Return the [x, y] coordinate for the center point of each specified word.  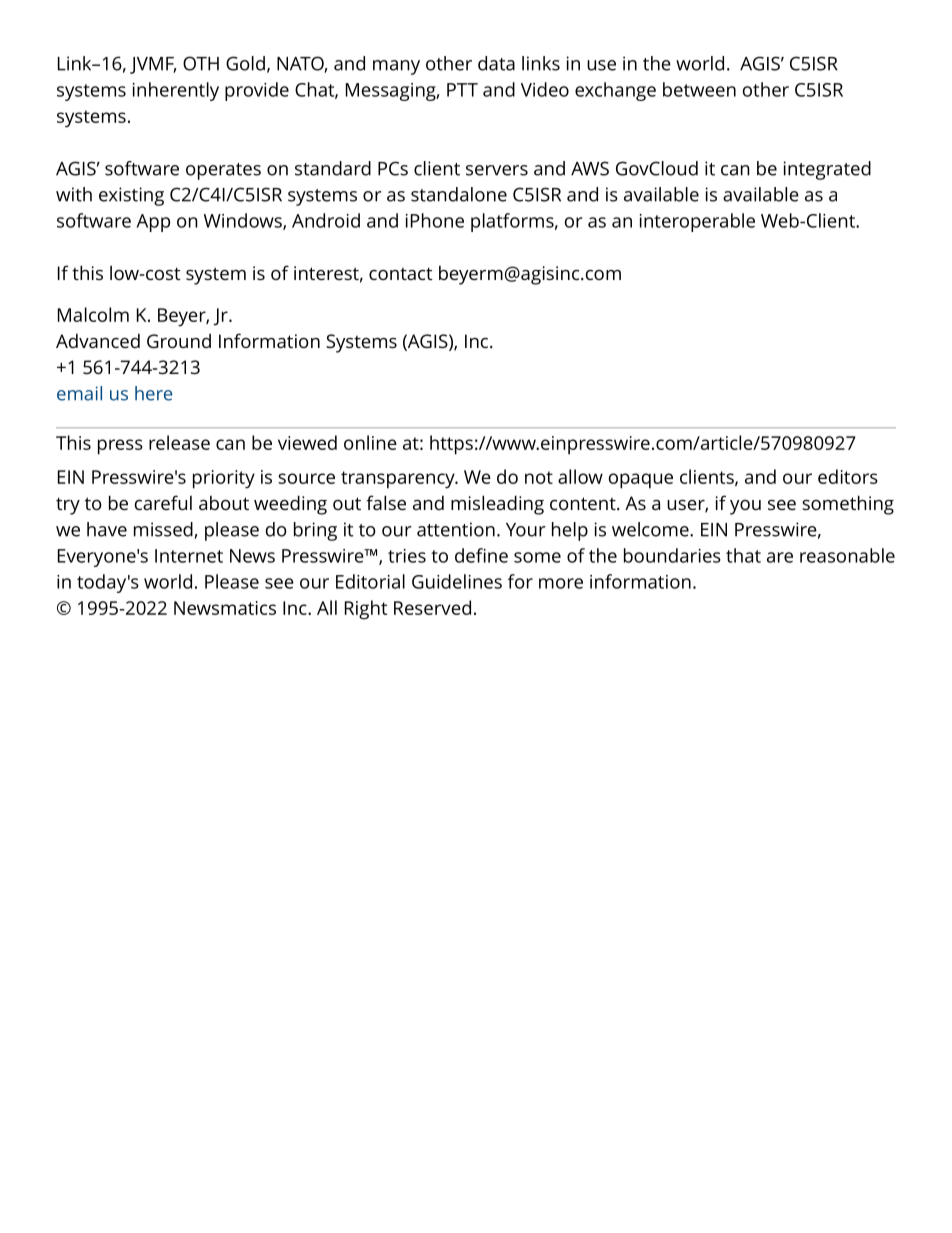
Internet [189, 556]
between [699, 89]
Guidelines [457, 581]
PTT [462, 90]
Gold [245, 63]
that [743, 555]
